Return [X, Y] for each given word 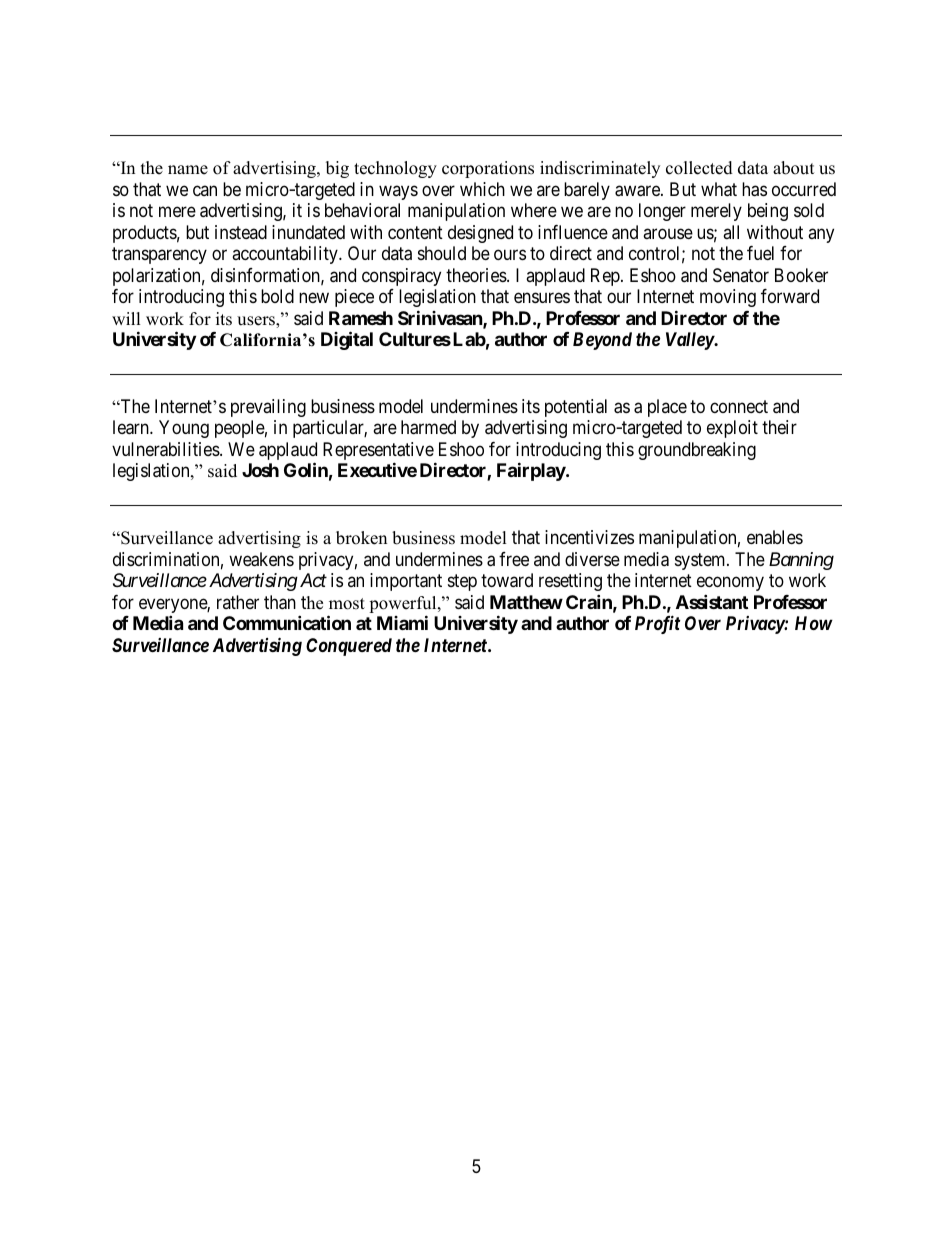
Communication [287, 622]
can [205, 190]
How [814, 623]
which [482, 189]
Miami [402, 622]
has [754, 189]
